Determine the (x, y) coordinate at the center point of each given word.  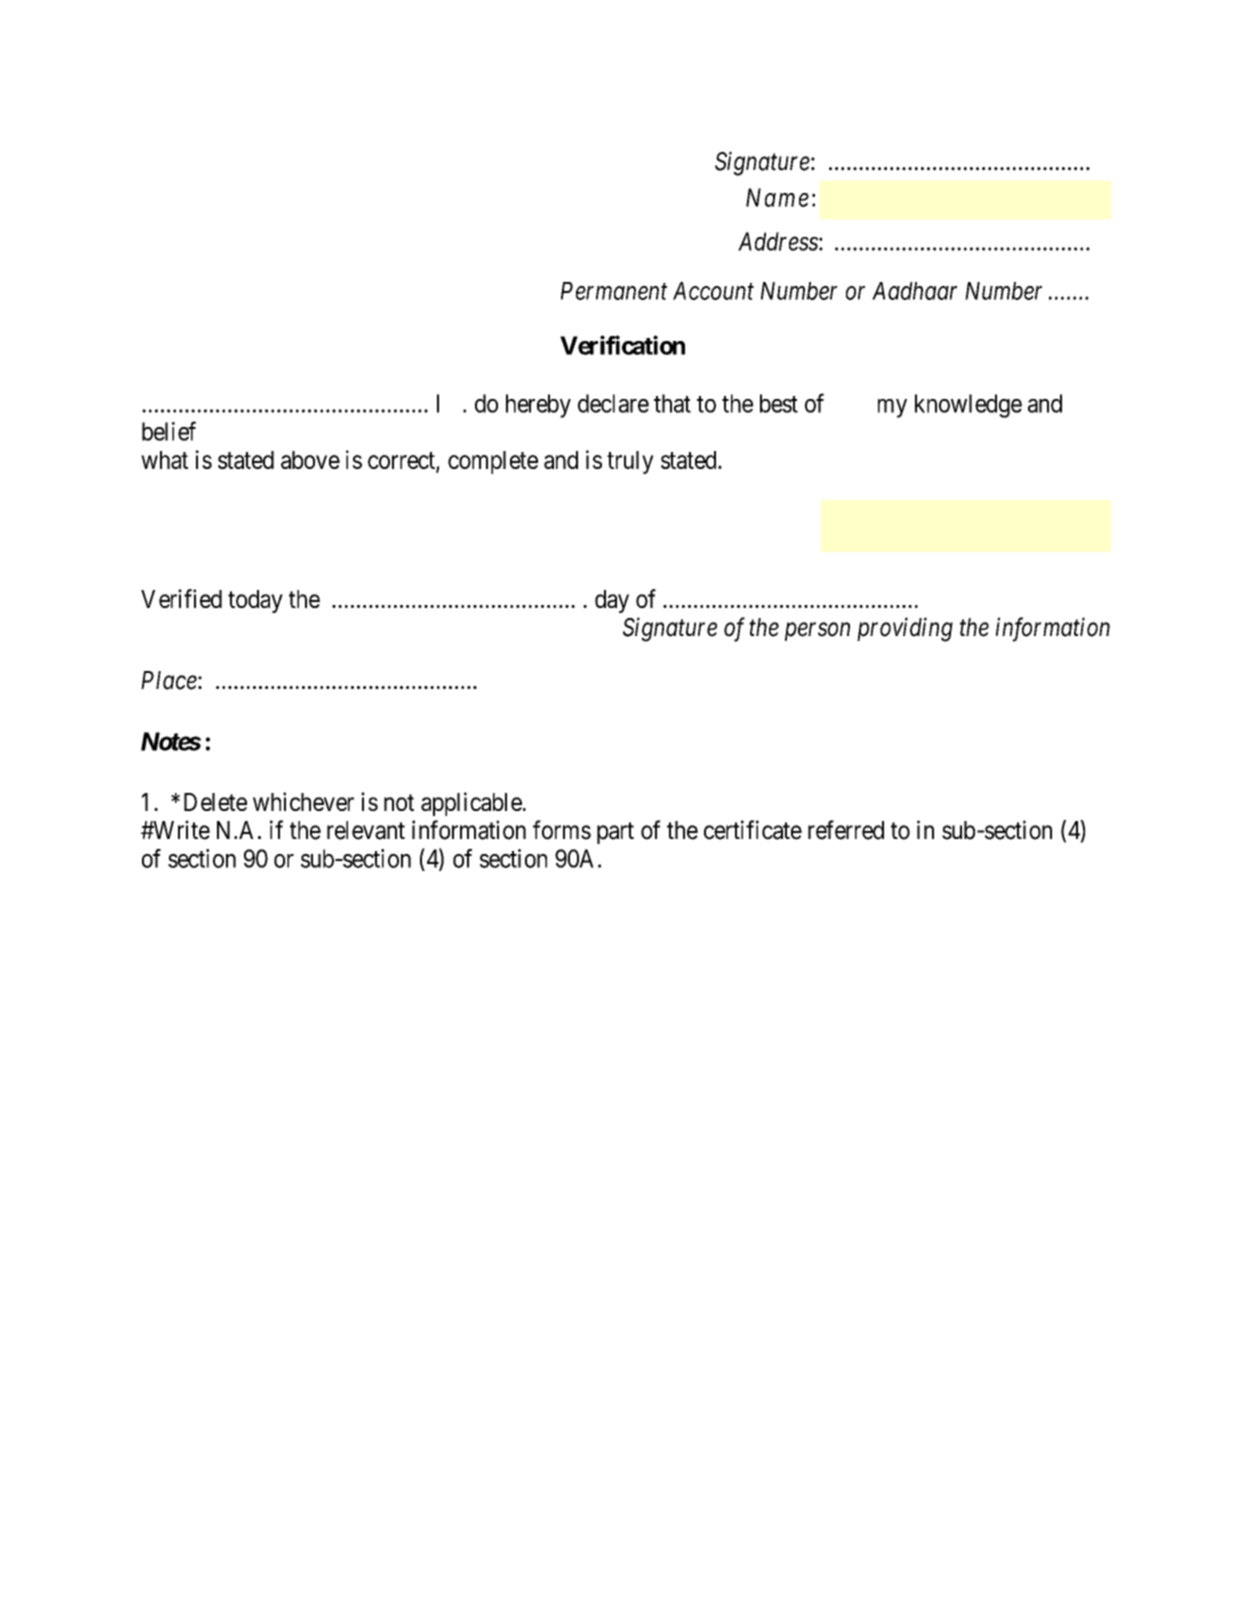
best (779, 403)
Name (777, 197)
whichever (303, 801)
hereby (538, 406)
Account (713, 291)
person (817, 632)
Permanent (614, 291)
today (255, 601)
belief (169, 431)
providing (905, 629)
